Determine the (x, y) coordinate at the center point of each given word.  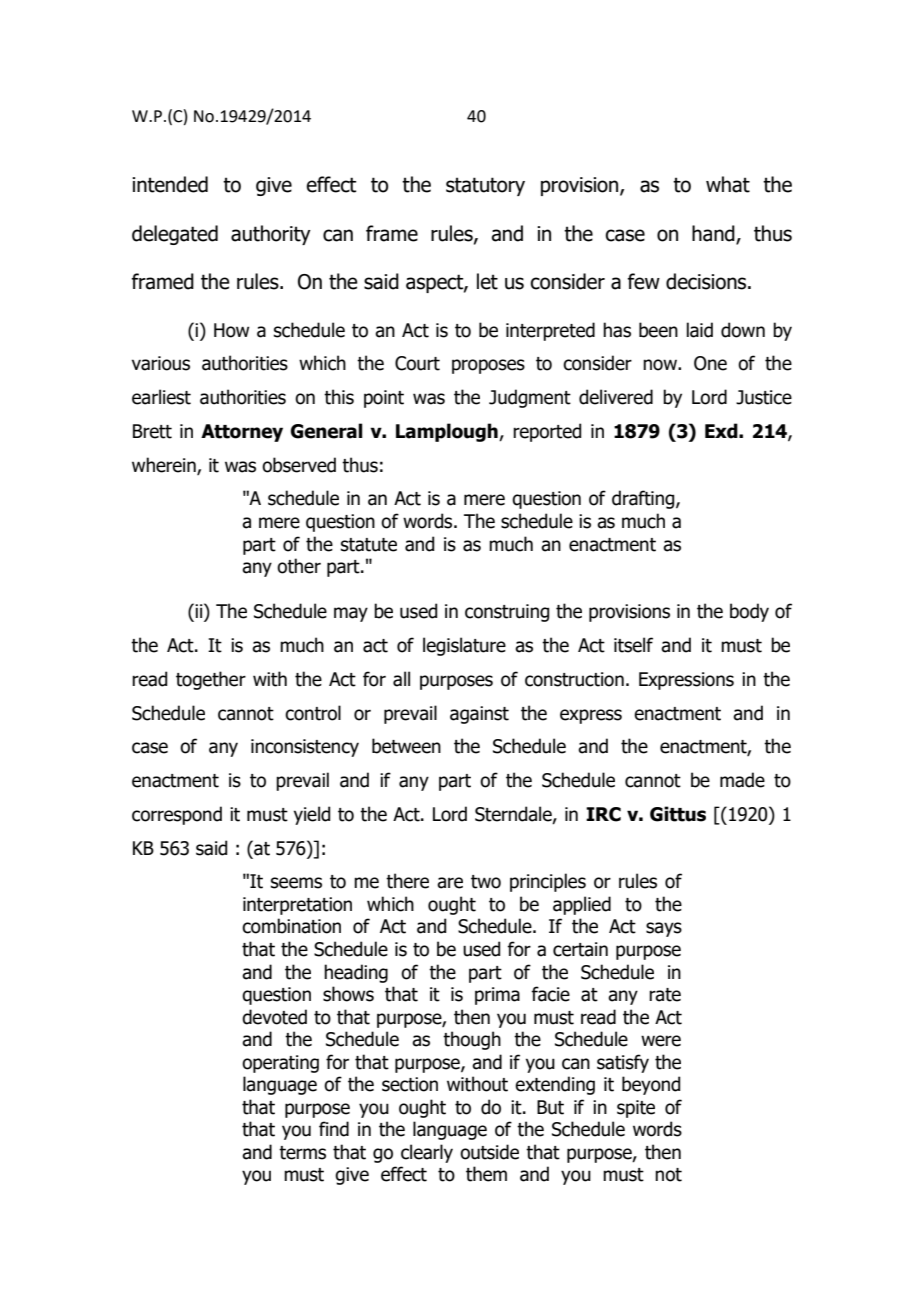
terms (302, 1153)
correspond (177, 815)
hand (713, 233)
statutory (485, 186)
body (749, 612)
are (450, 883)
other (299, 566)
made (742, 780)
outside (489, 1152)
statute (369, 545)
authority (271, 235)
